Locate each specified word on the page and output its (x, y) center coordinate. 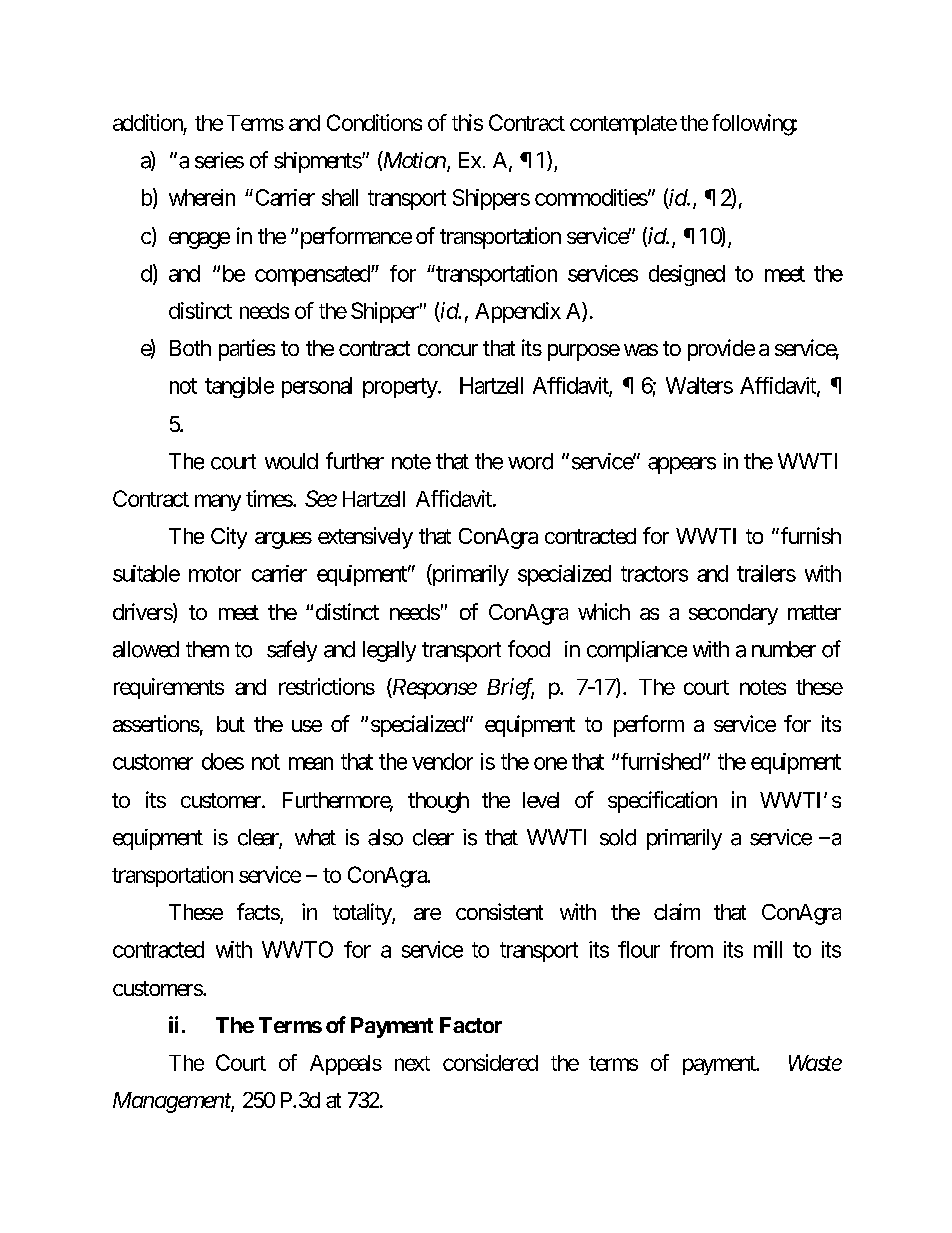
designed (687, 275)
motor (215, 574)
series (219, 160)
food (529, 649)
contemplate (623, 125)
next (412, 1063)
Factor (471, 1025)
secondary (733, 614)
